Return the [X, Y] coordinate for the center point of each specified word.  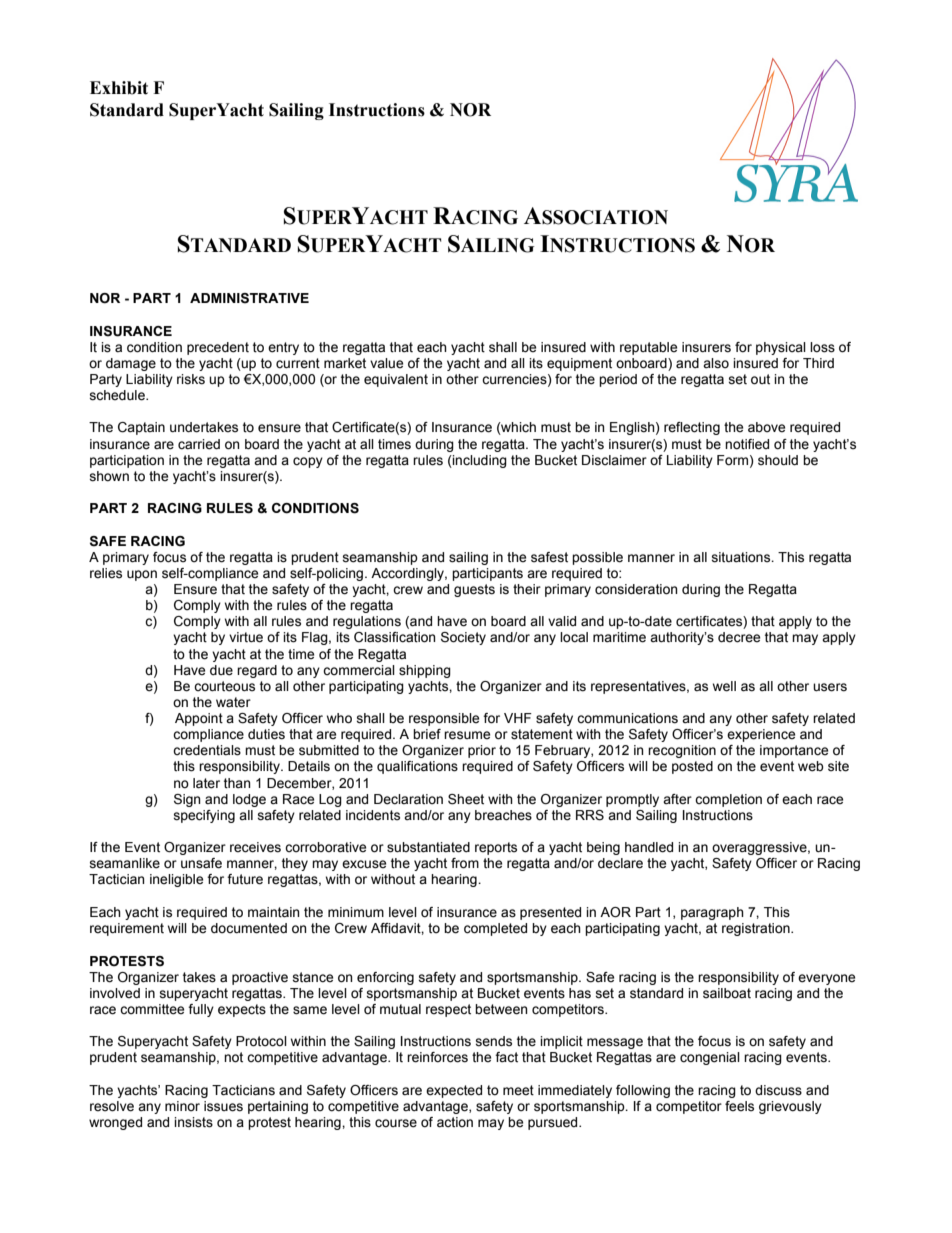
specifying [204, 816]
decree [739, 637]
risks [191, 379]
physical [781, 348]
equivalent [396, 380]
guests [474, 590]
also [716, 363]
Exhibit [119, 88]
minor [182, 1106]
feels [739, 1106]
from [465, 863]
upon [142, 575]
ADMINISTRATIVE [249, 298]
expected [454, 1091]
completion [728, 800]
